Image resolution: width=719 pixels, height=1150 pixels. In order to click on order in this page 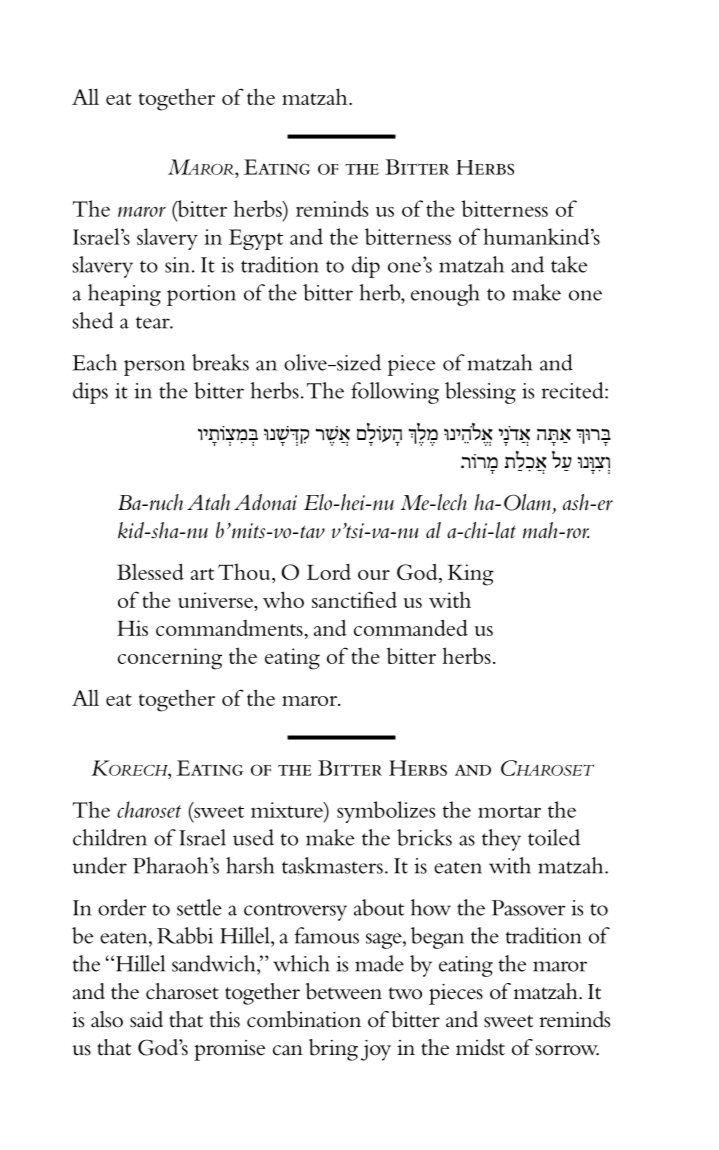, I will do `click(122, 907)`.
